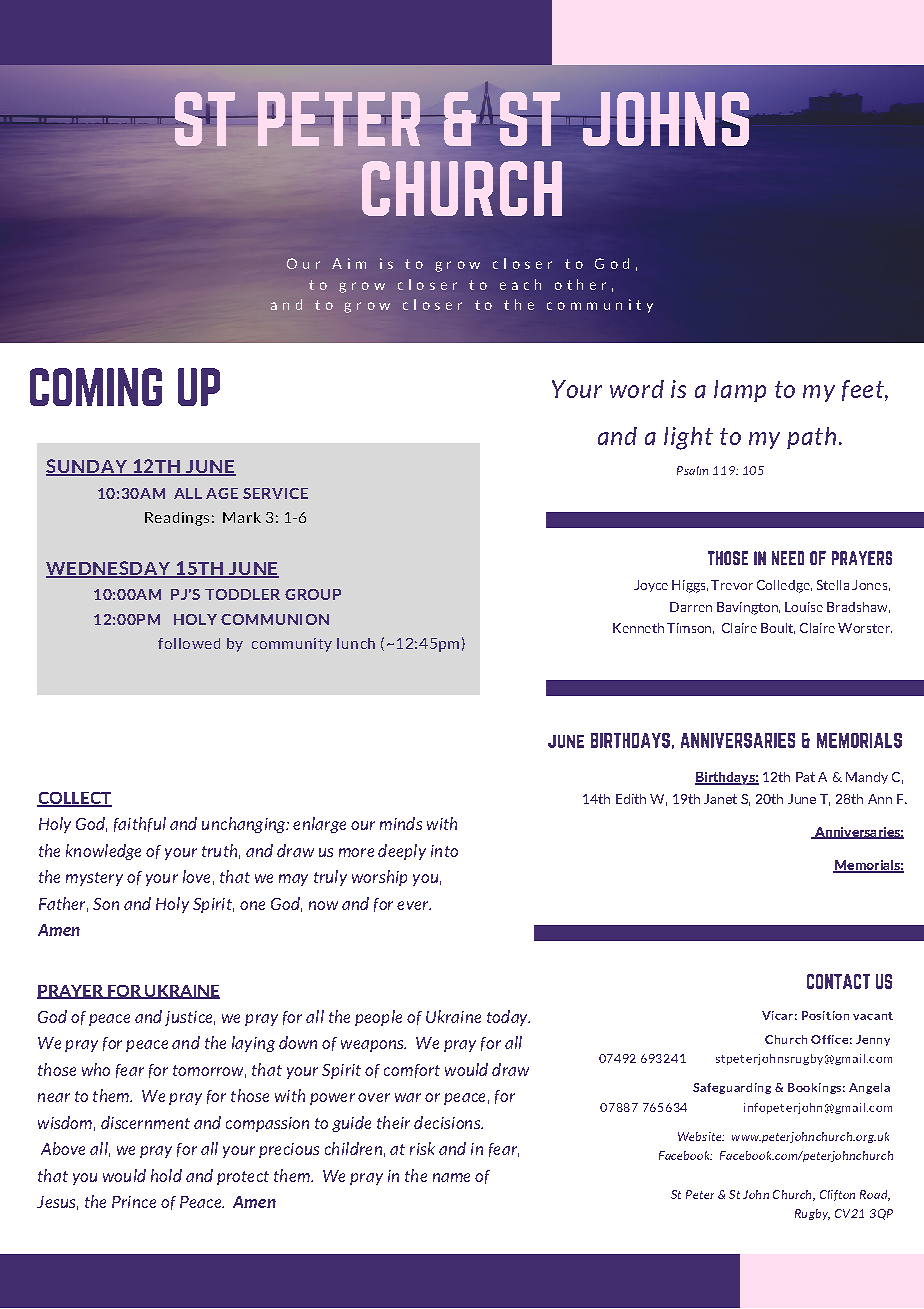  I want to click on word, so click(637, 389).
